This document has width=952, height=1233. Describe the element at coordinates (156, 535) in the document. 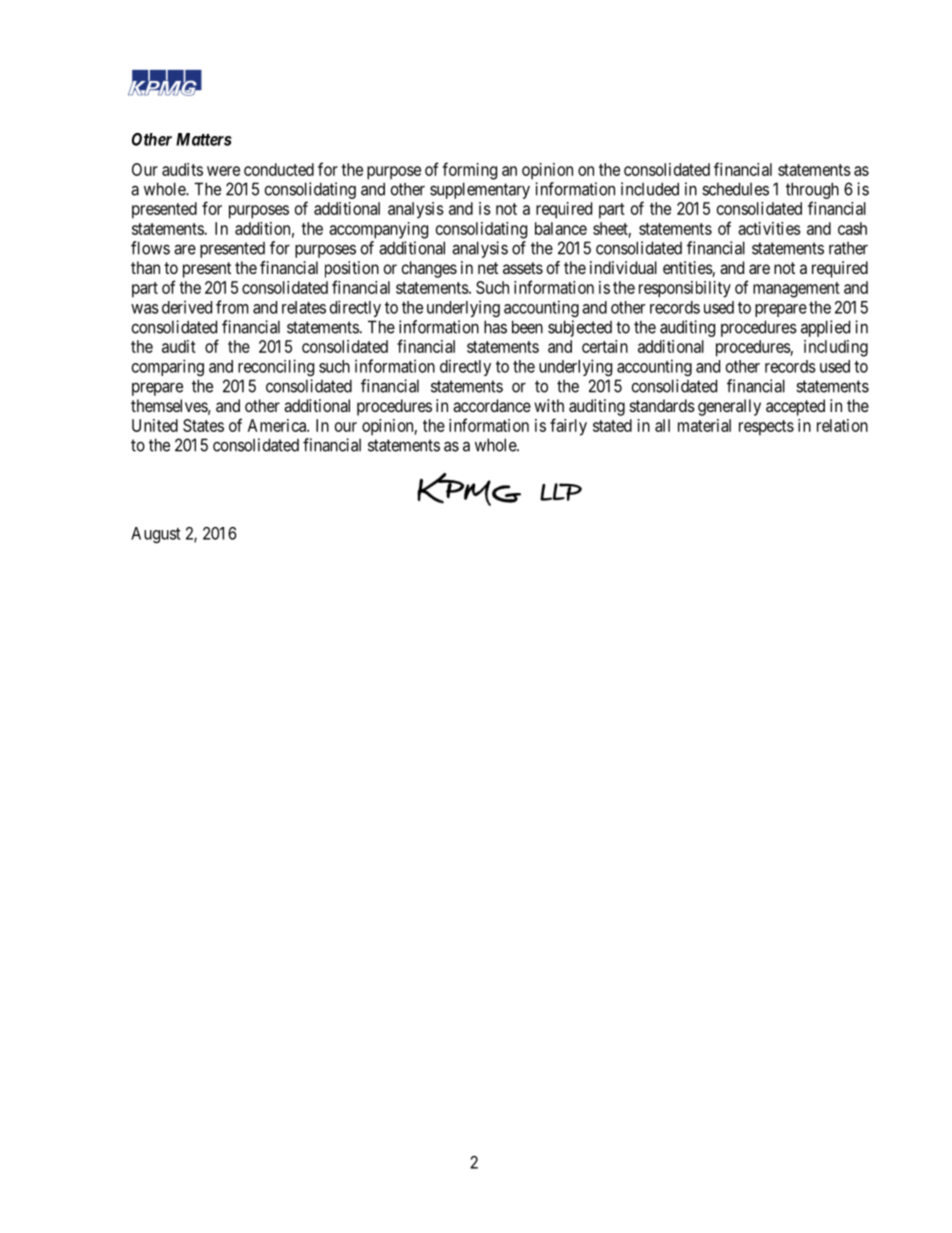

I see `August` at that location.
